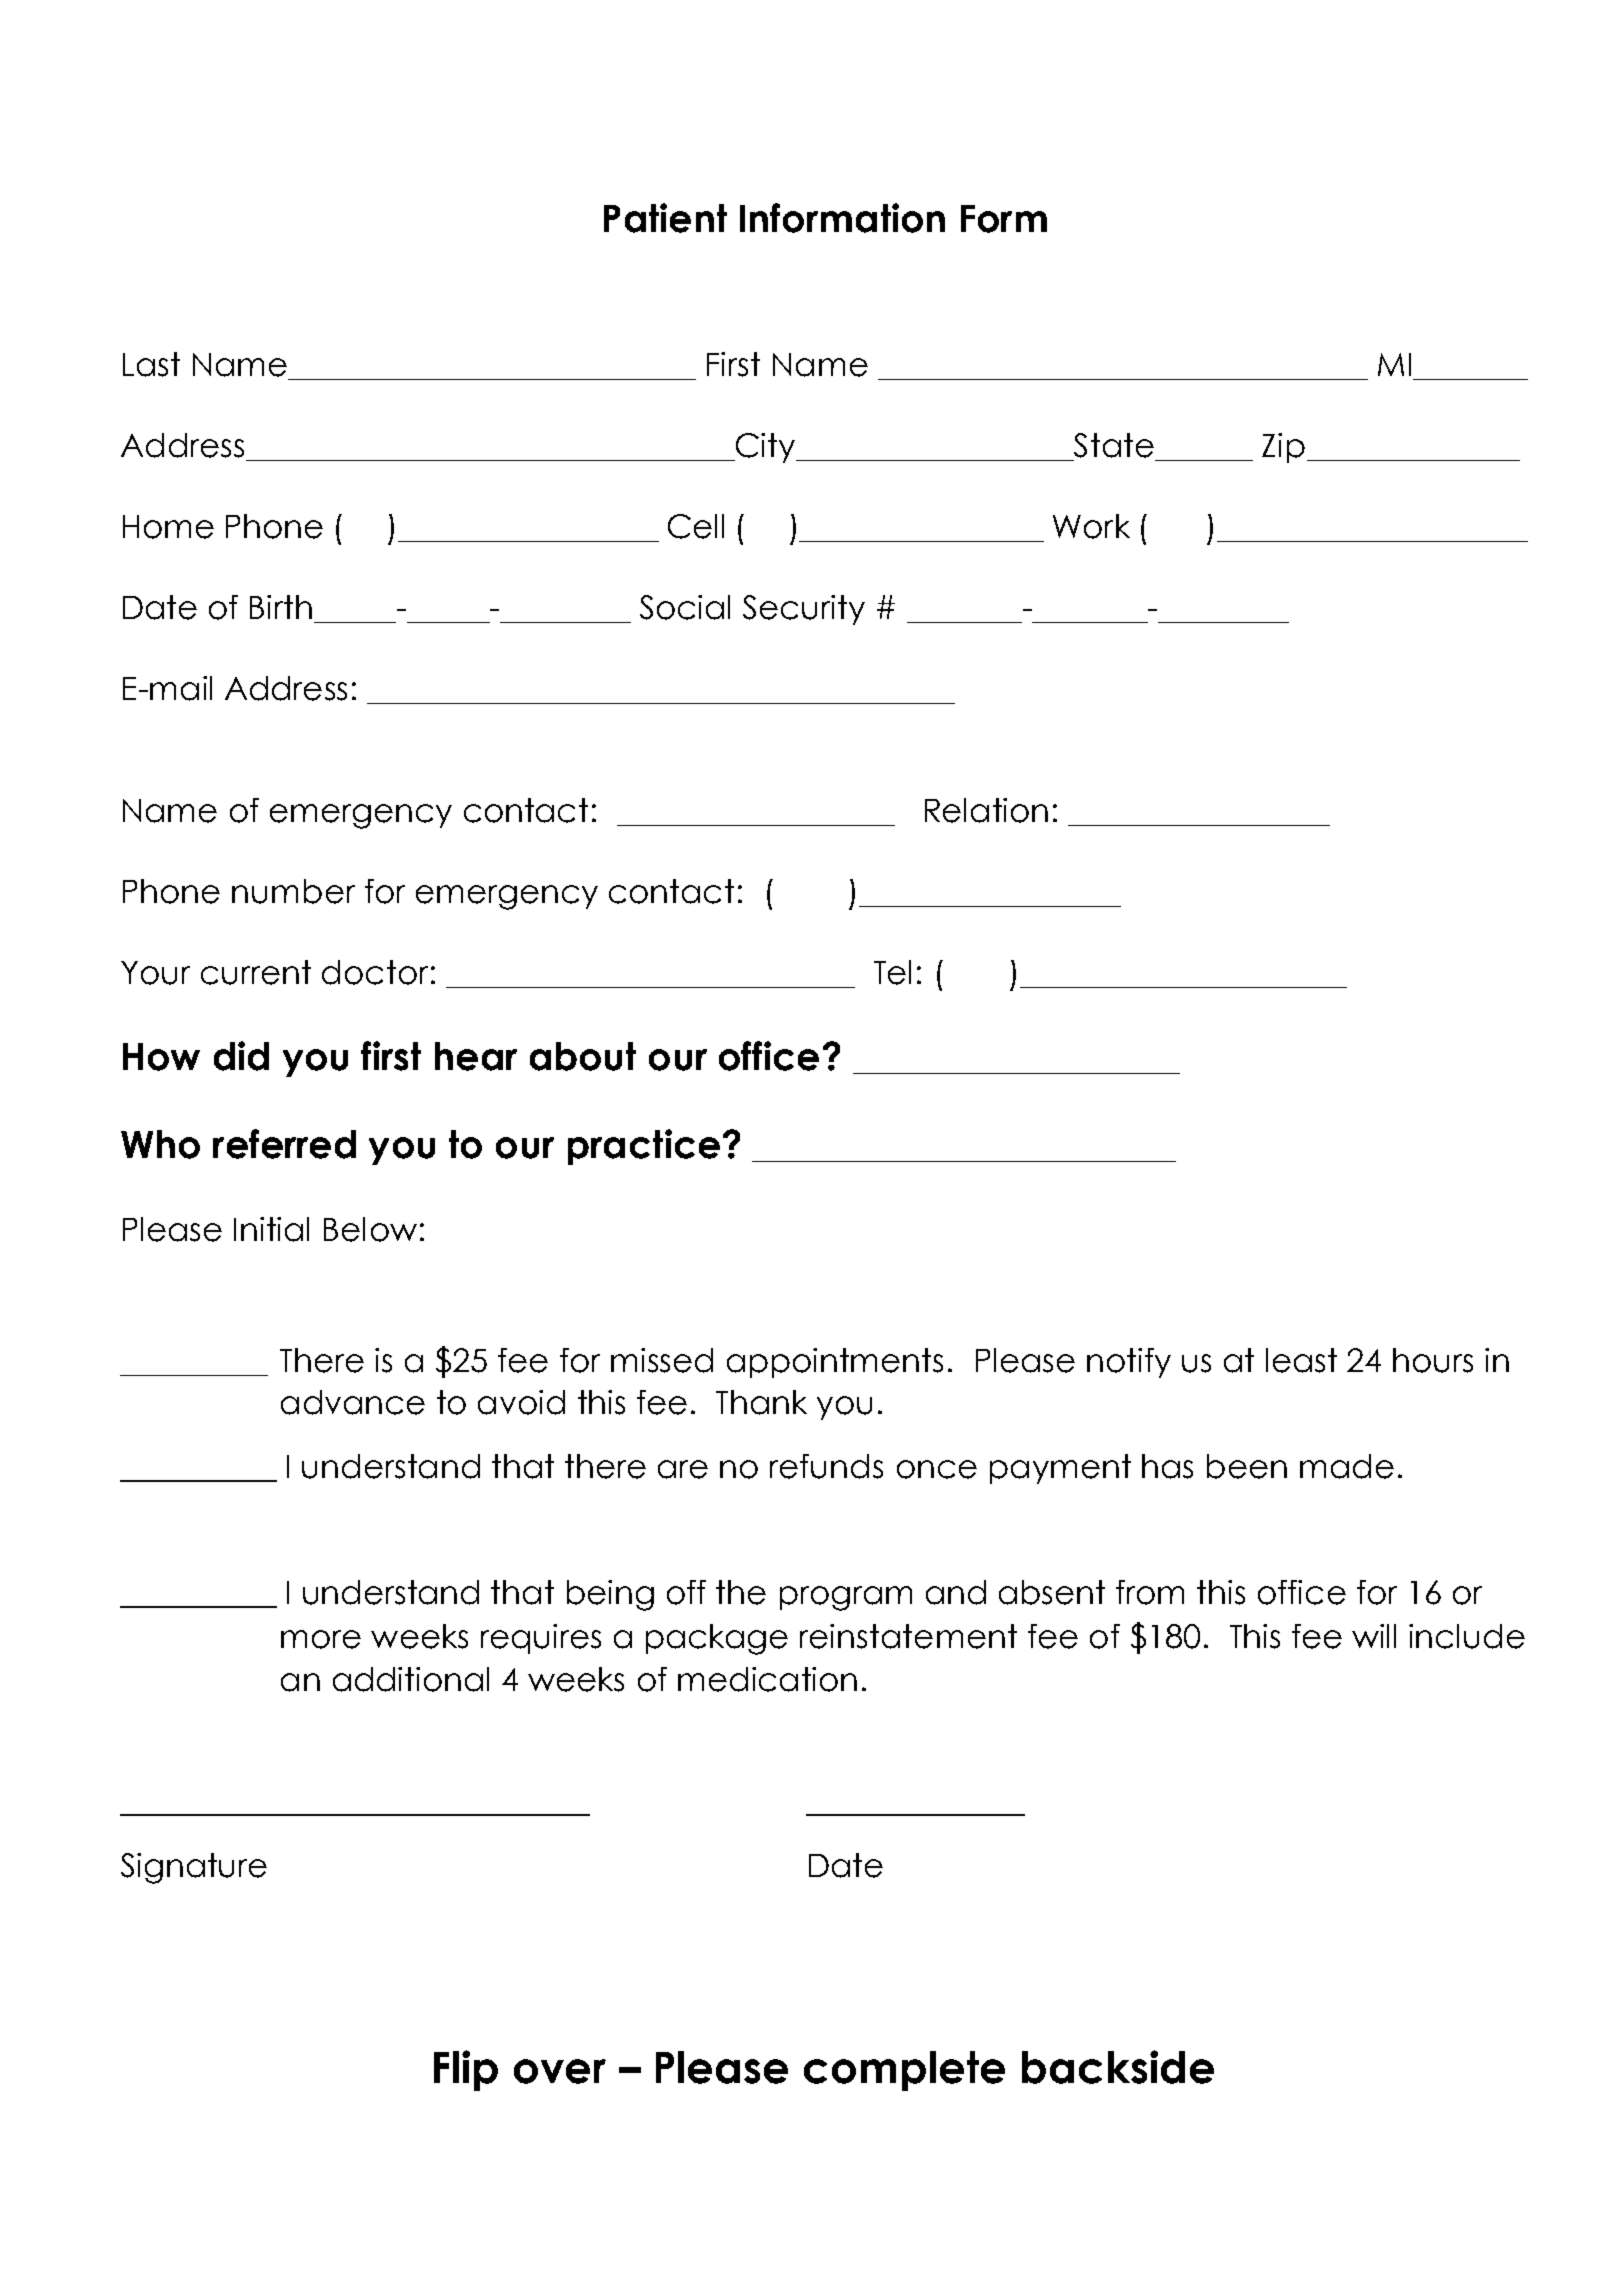  Describe the element at coordinates (151, 364) in the document. I see `Last` at that location.
